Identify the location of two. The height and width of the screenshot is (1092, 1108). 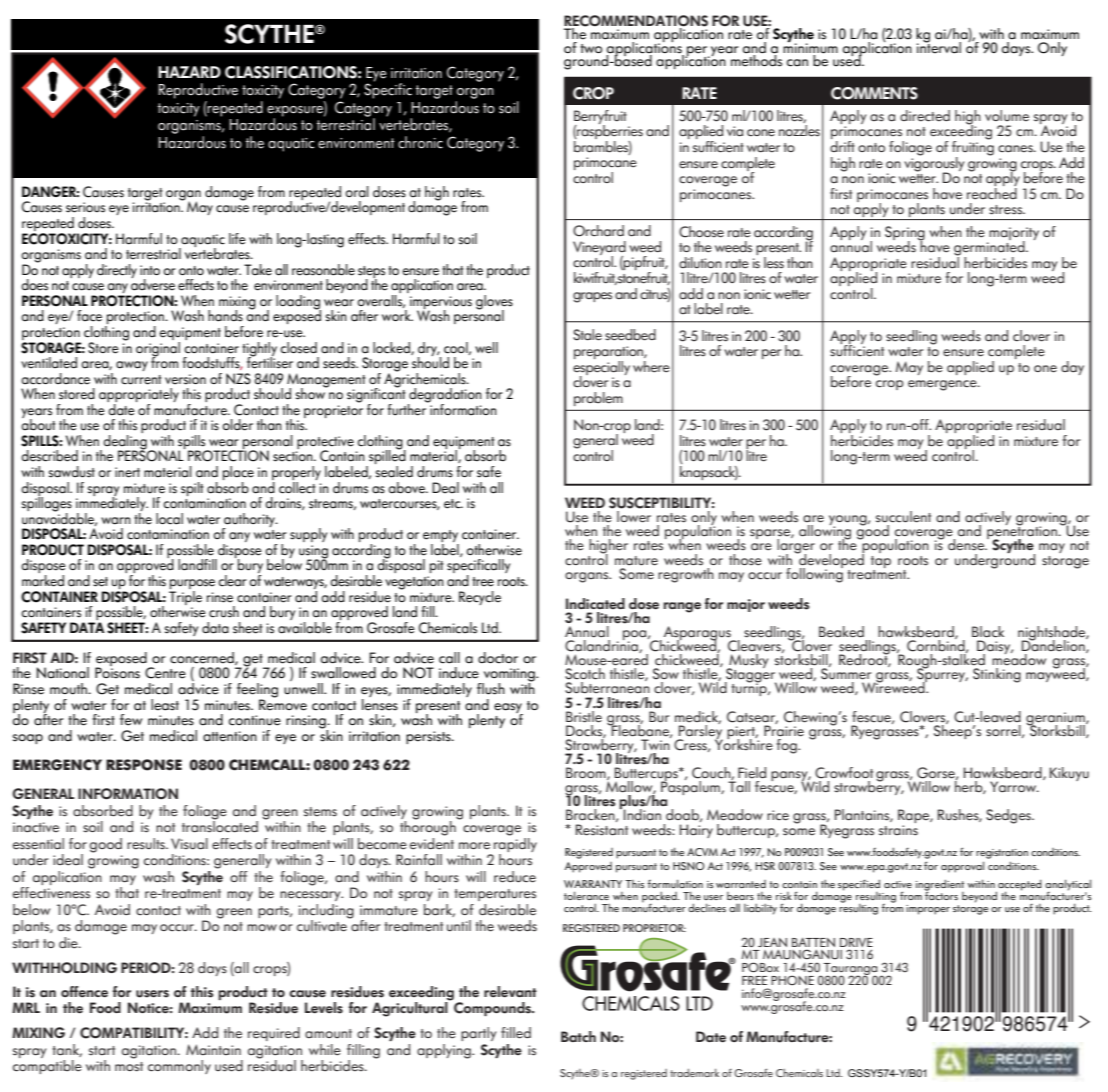
(591, 48).
